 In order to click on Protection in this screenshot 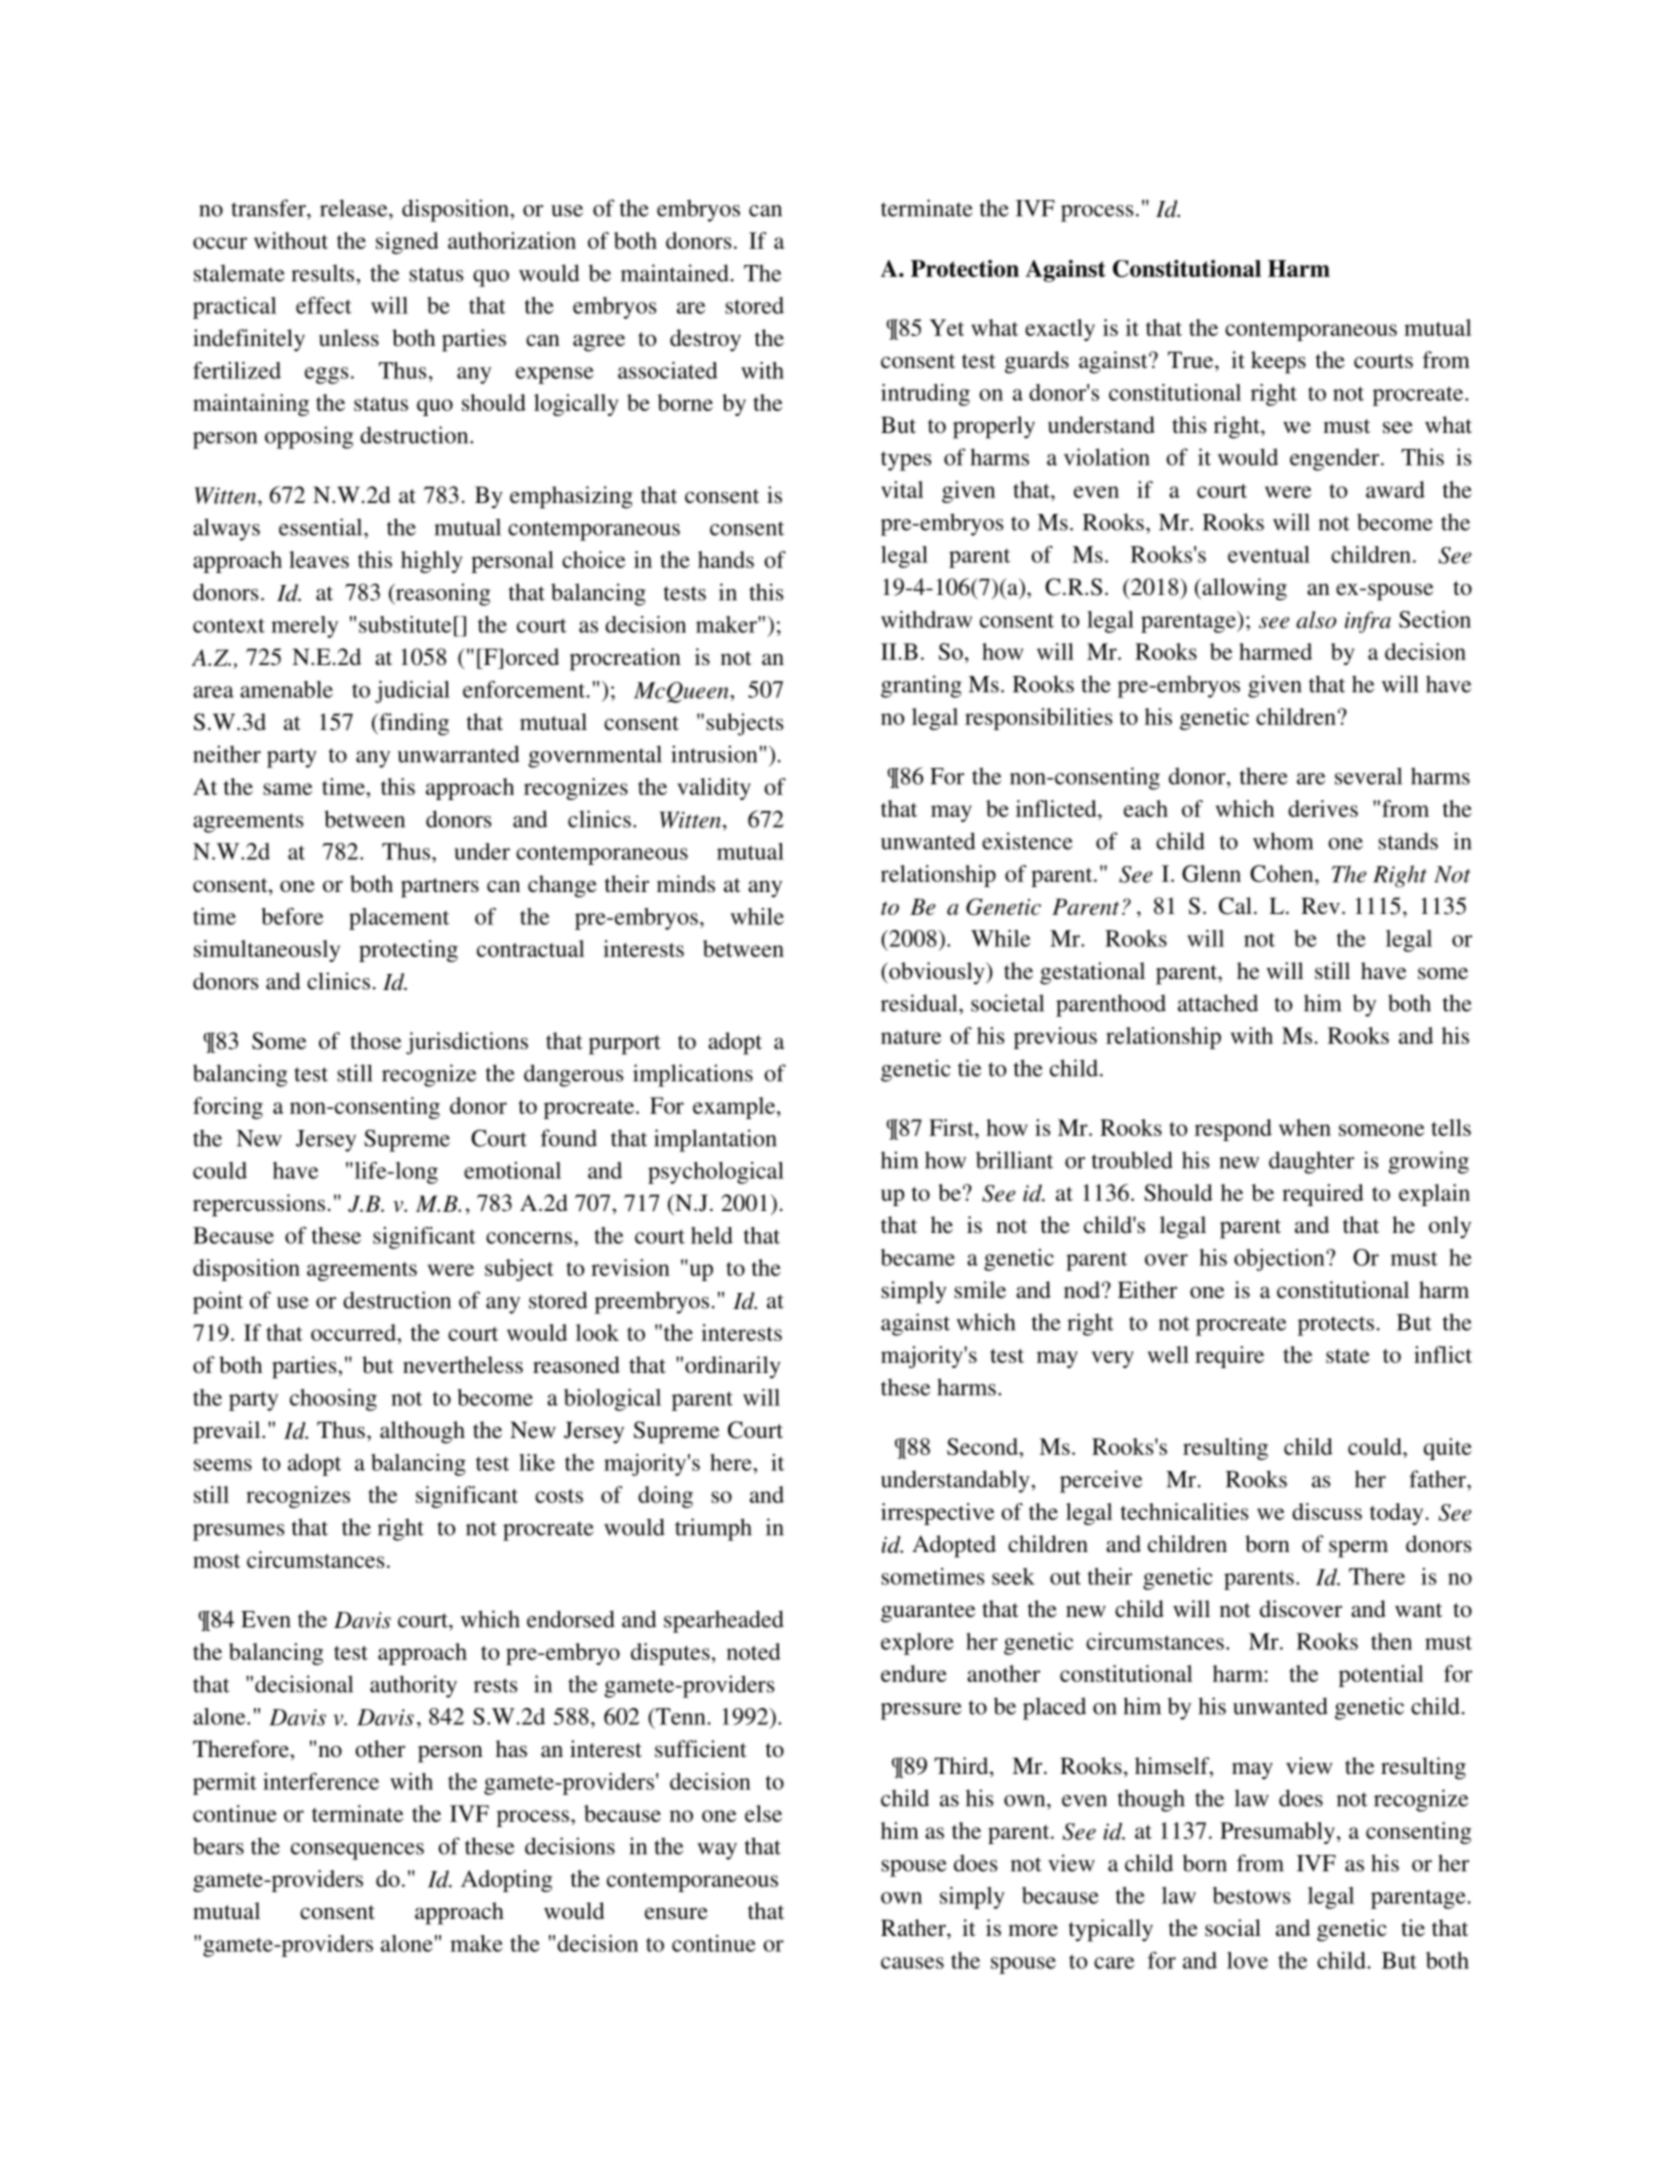, I will do `click(965, 268)`.
